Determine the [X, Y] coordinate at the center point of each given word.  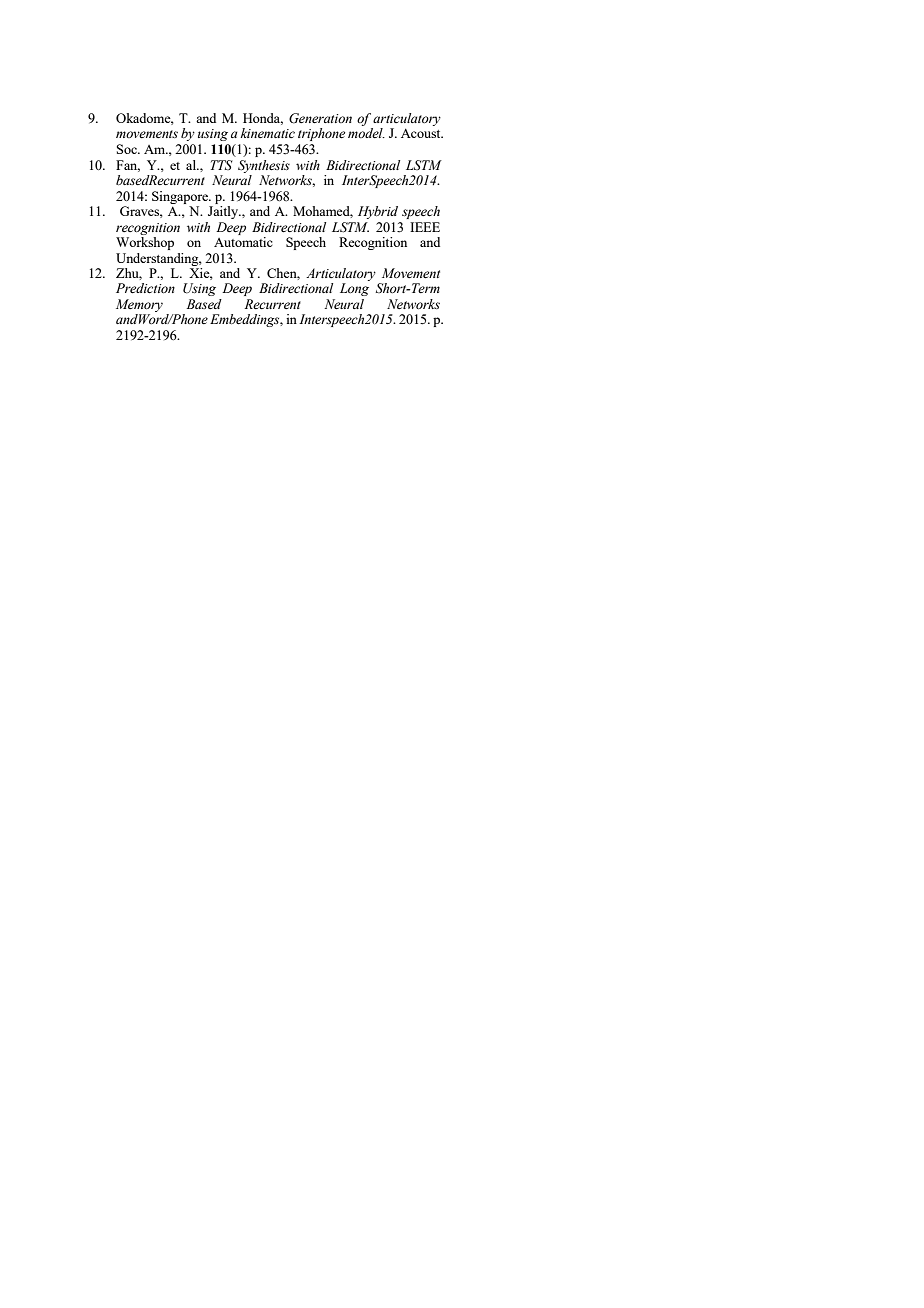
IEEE [425, 227]
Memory [139, 305]
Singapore [181, 197]
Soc [128, 149]
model [366, 133]
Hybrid [378, 212]
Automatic [243, 242]
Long [354, 289]
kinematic [268, 133]
